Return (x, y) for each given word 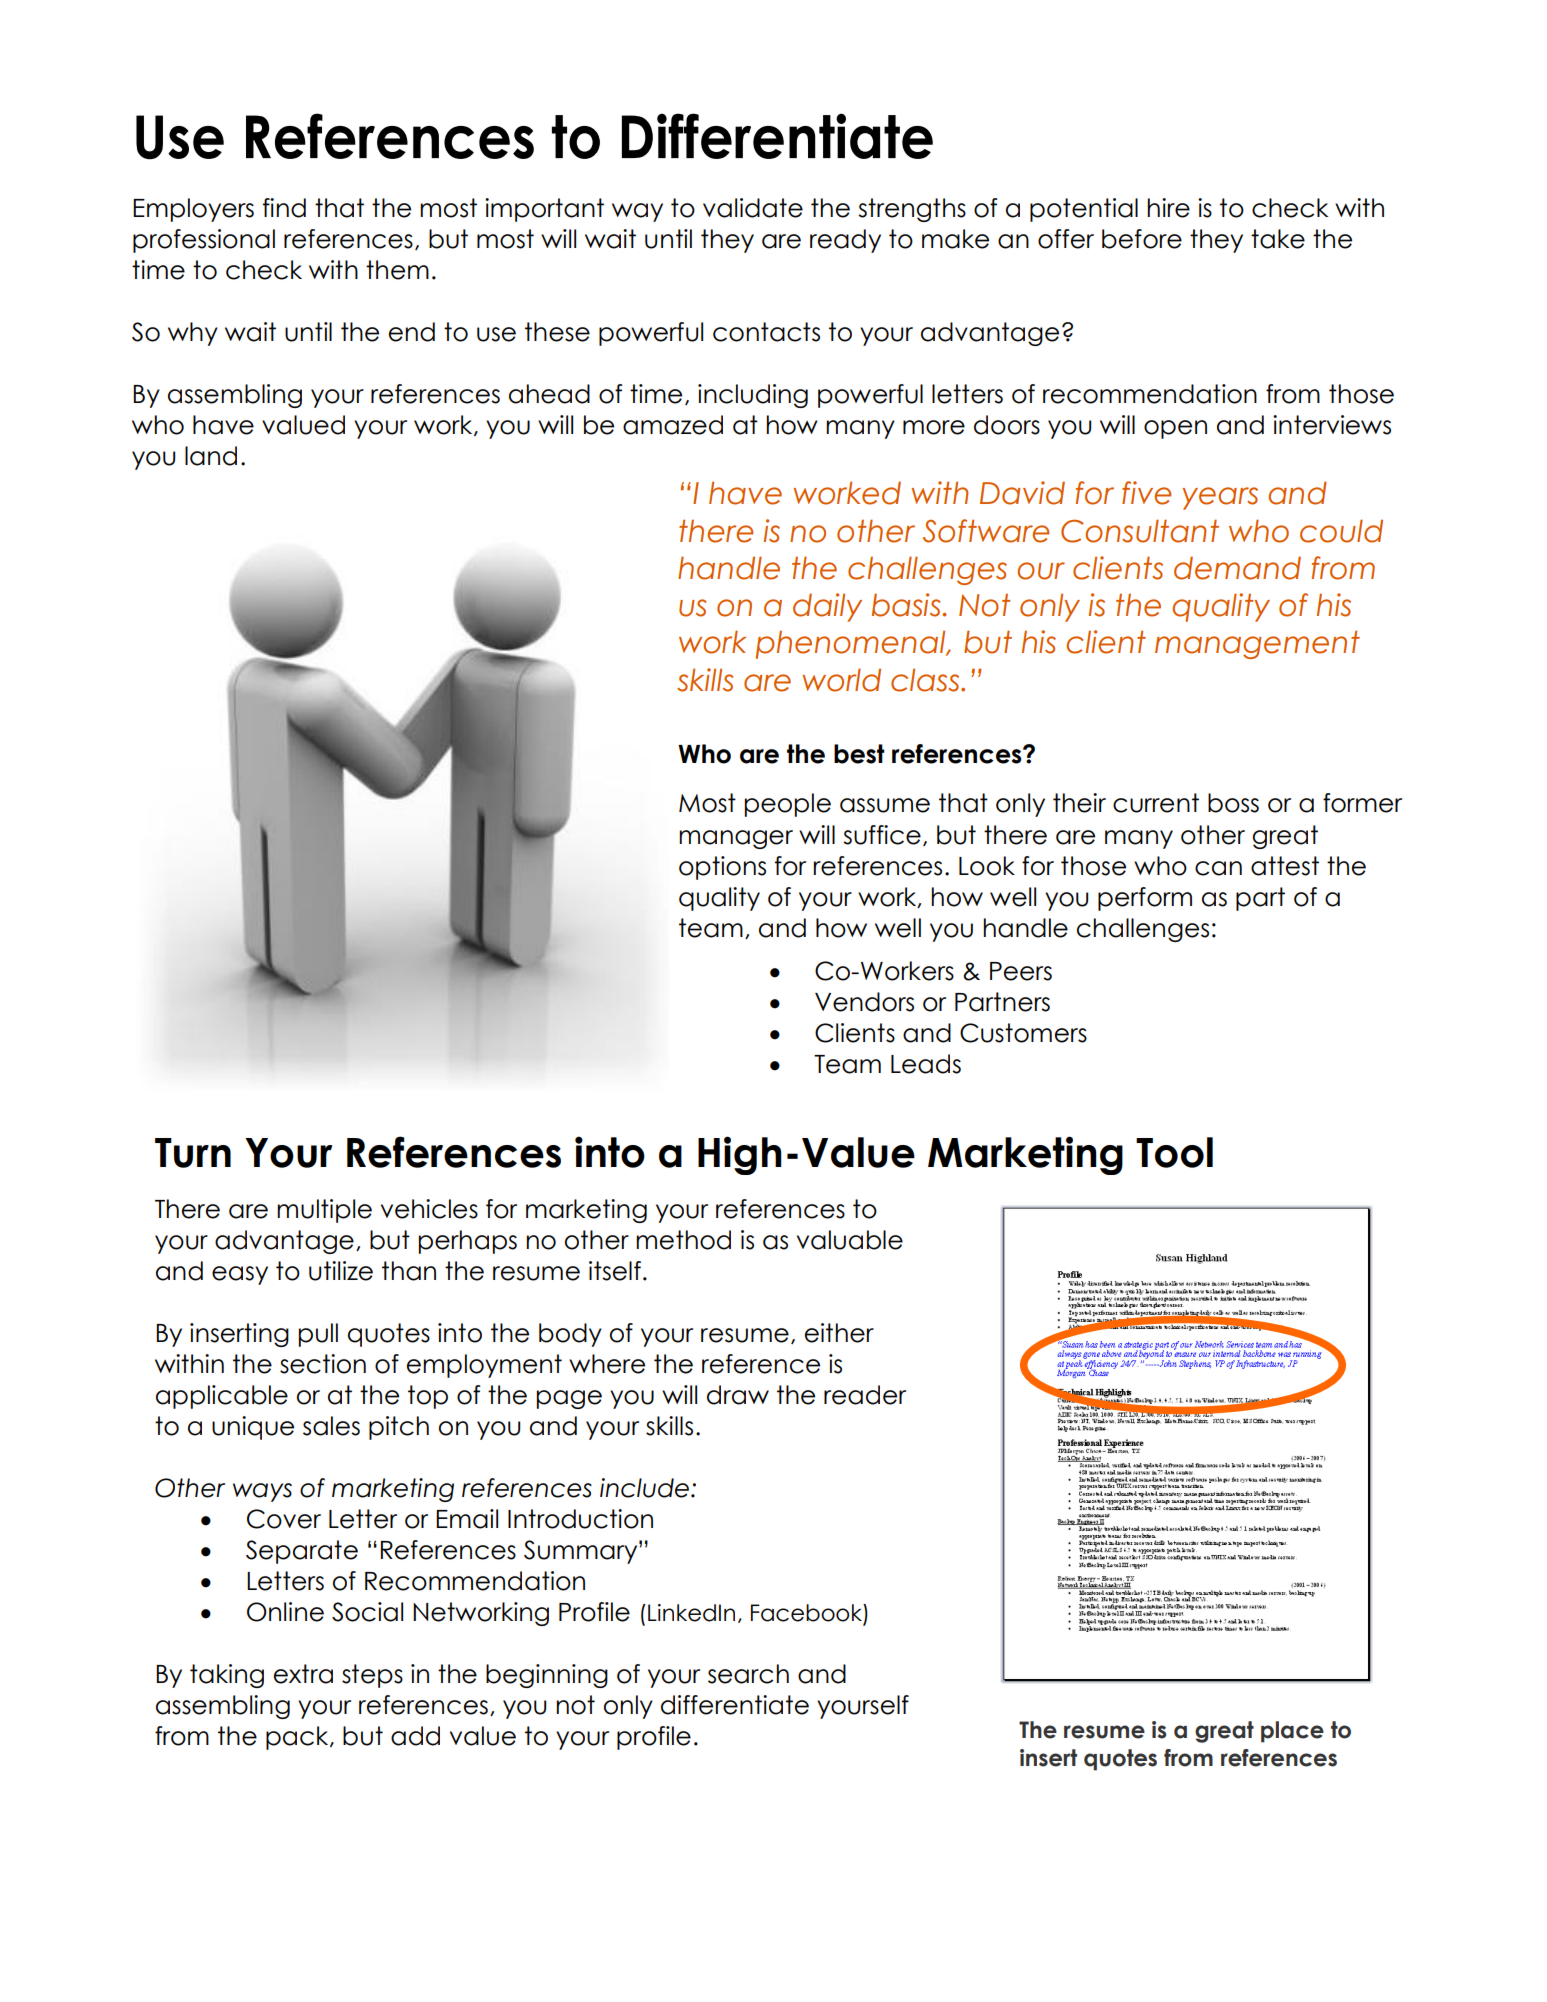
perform (1145, 899)
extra (303, 1674)
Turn (193, 1153)
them (397, 270)
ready (845, 241)
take (1278, 239)
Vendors (864, 1002)
